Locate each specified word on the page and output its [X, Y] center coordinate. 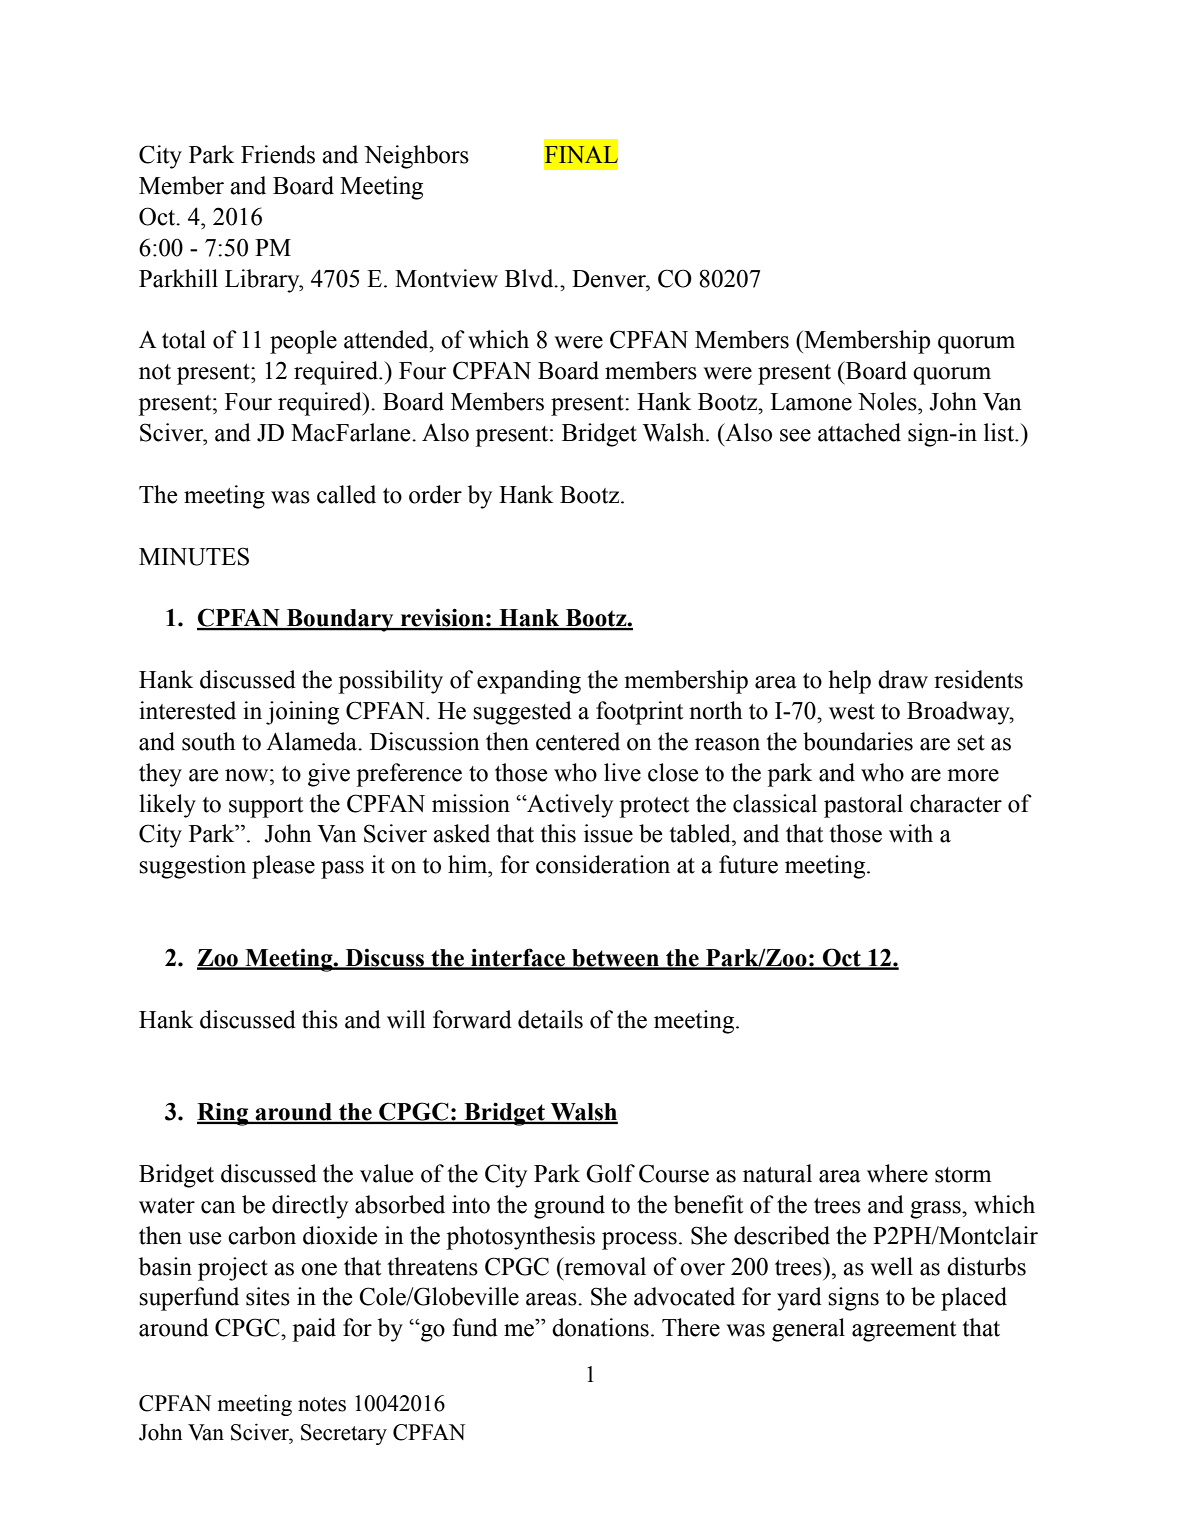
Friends [278, 154]
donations [600, 1327]
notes [322, 1404]
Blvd [530, 278]
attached [859, 432]
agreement [904, 1331]
